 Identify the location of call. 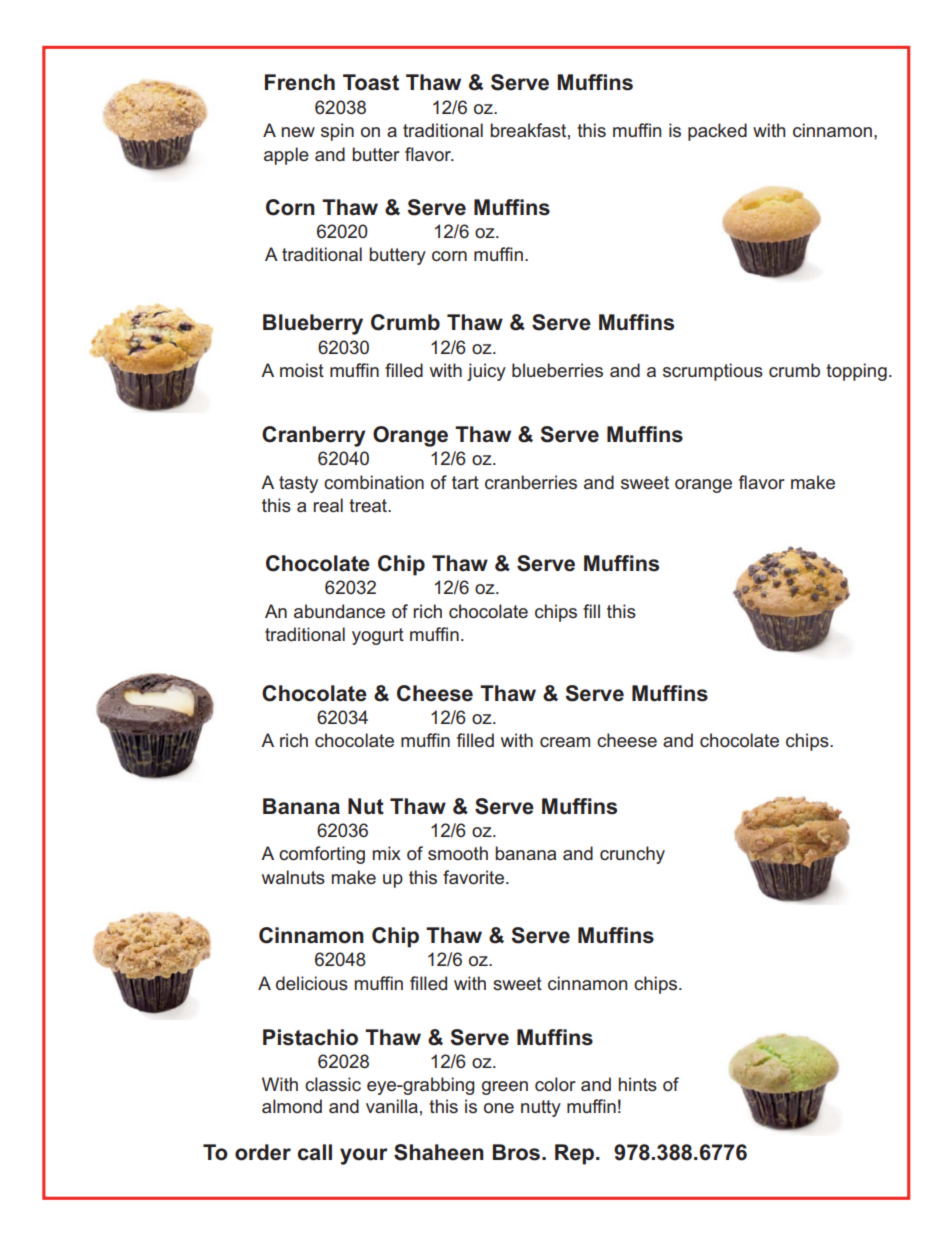
(315, 1152).
